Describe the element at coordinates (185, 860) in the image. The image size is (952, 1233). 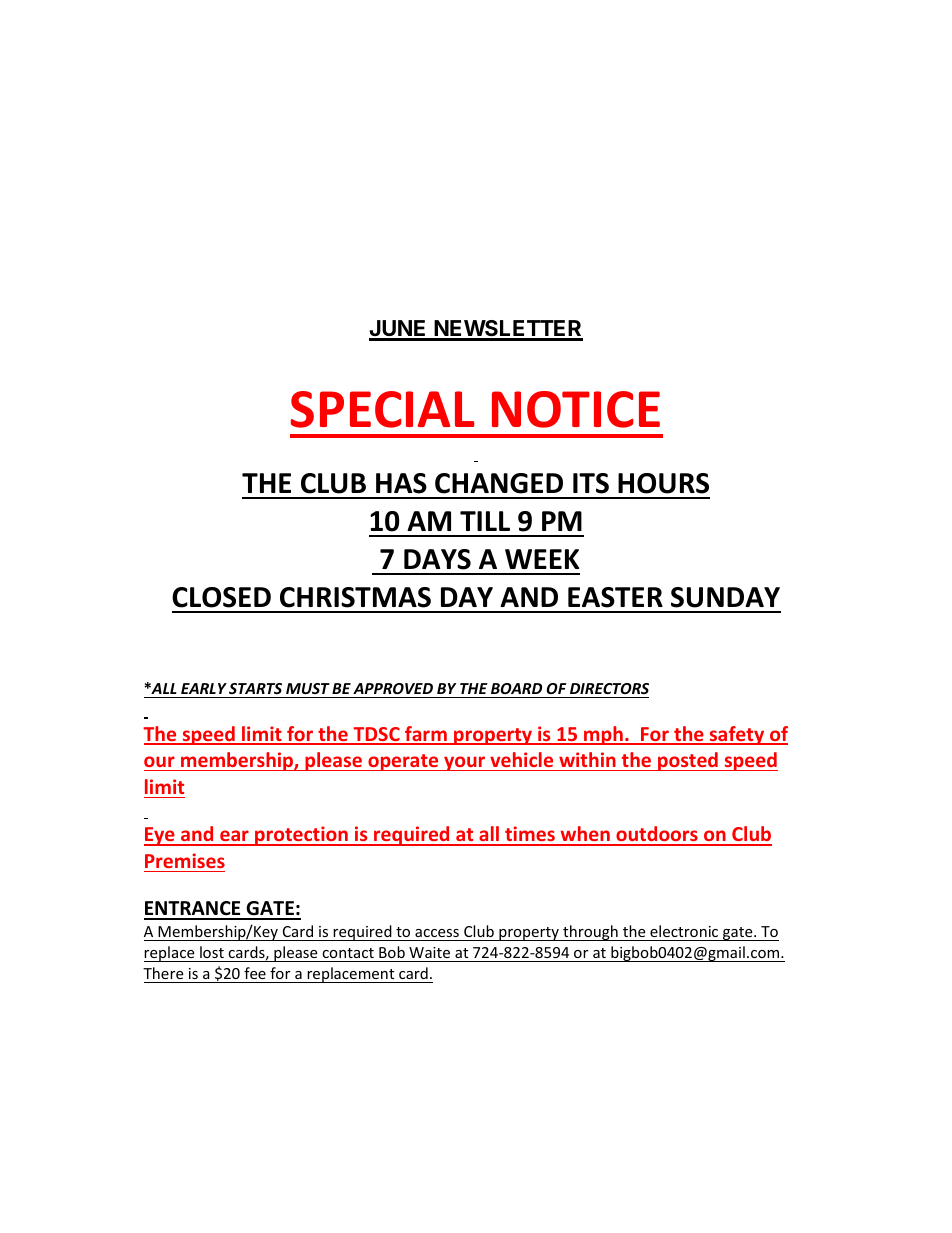
I see `Premises` at that location.
